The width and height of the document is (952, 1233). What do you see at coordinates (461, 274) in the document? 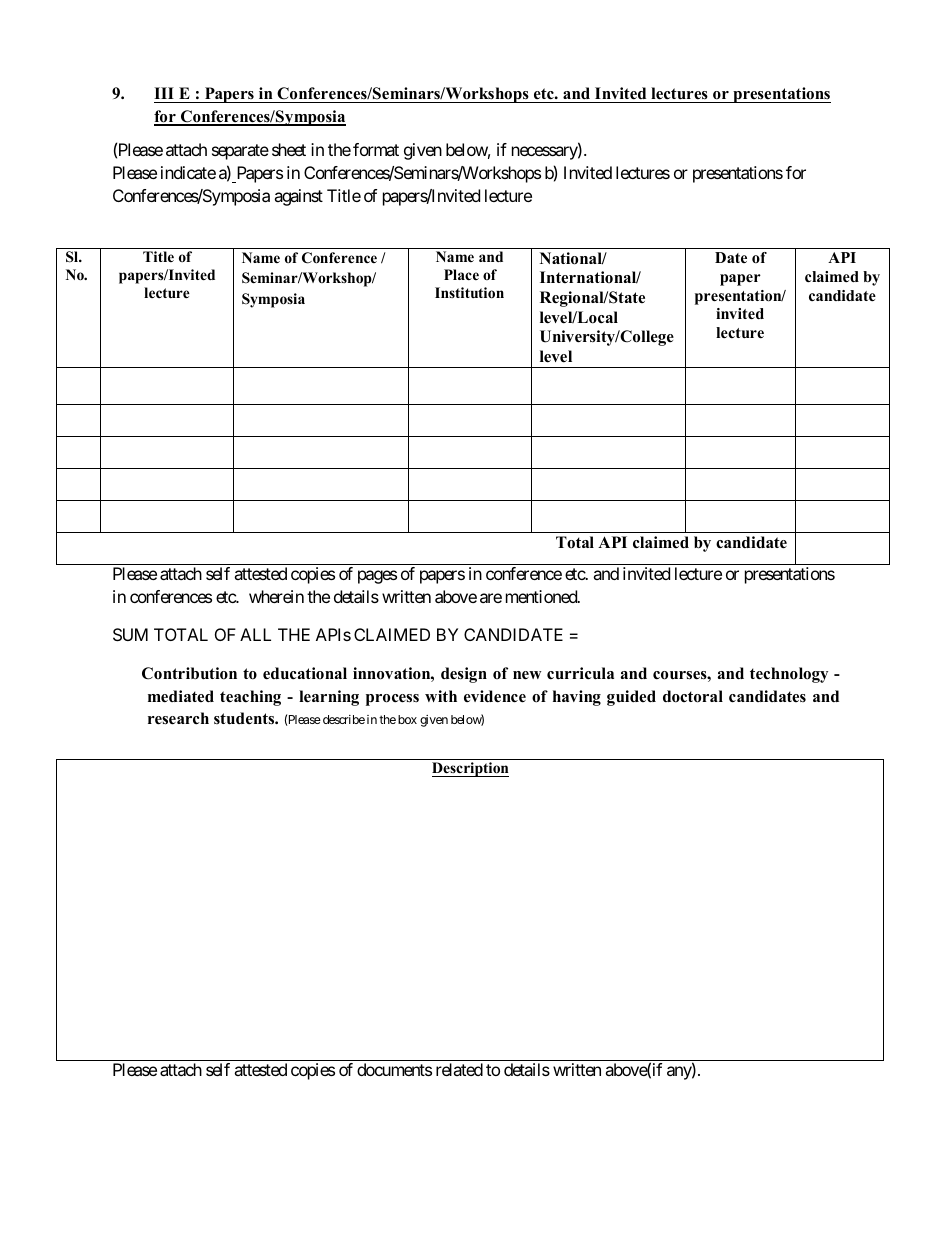
I see `Place` at bounding box center [461, 274].
